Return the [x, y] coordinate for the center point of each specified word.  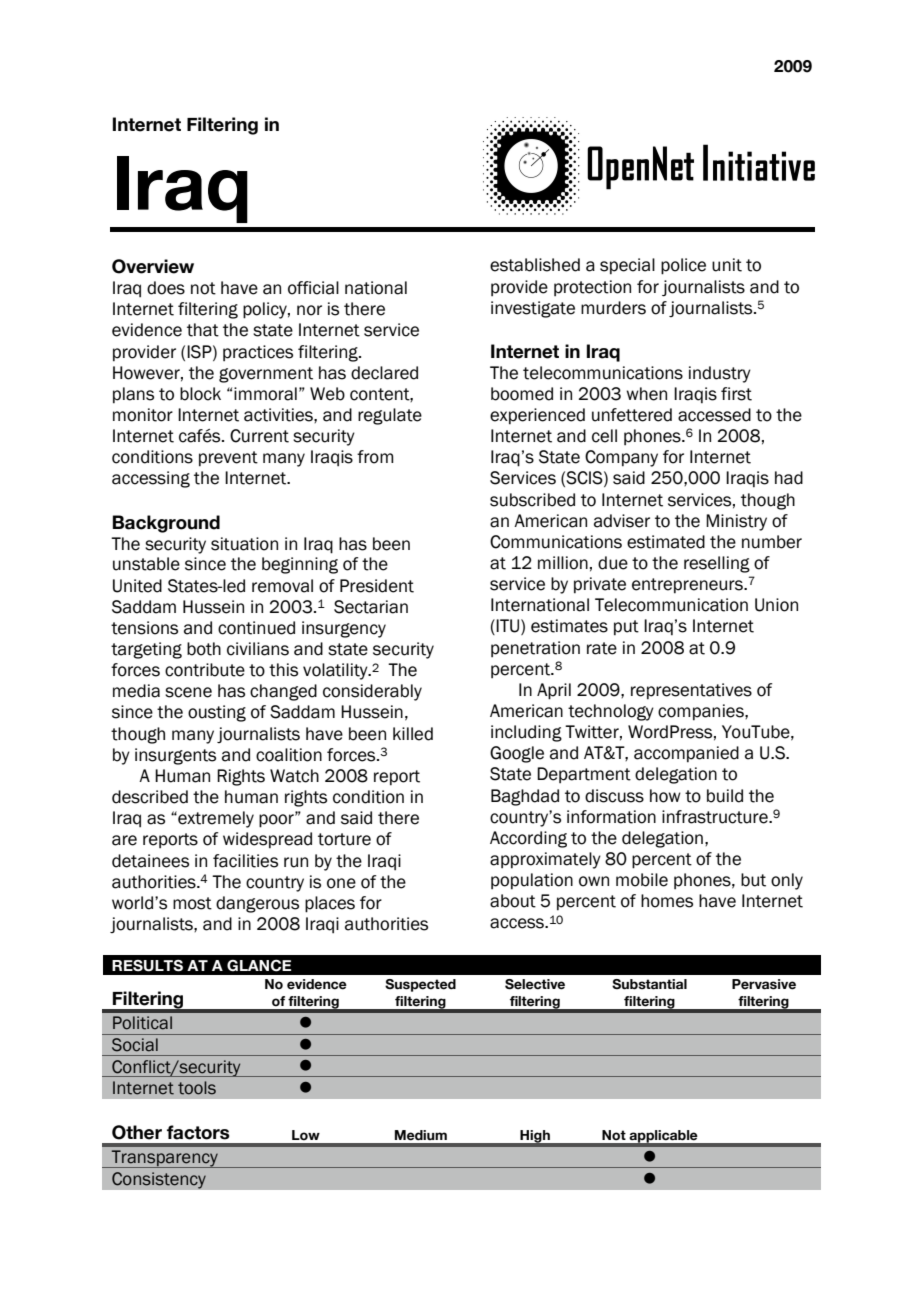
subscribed [532, 500]
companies [702, 712]
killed [413, 734]
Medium [421, 1135]
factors [198, 1132]
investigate [533, 309]
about [513, 901]
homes [667, 901]
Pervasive [764, 984]
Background [166, 524]
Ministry [736, 522]
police [683, 266]
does [166, 288]
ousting [217, 713]
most [192, 903]
